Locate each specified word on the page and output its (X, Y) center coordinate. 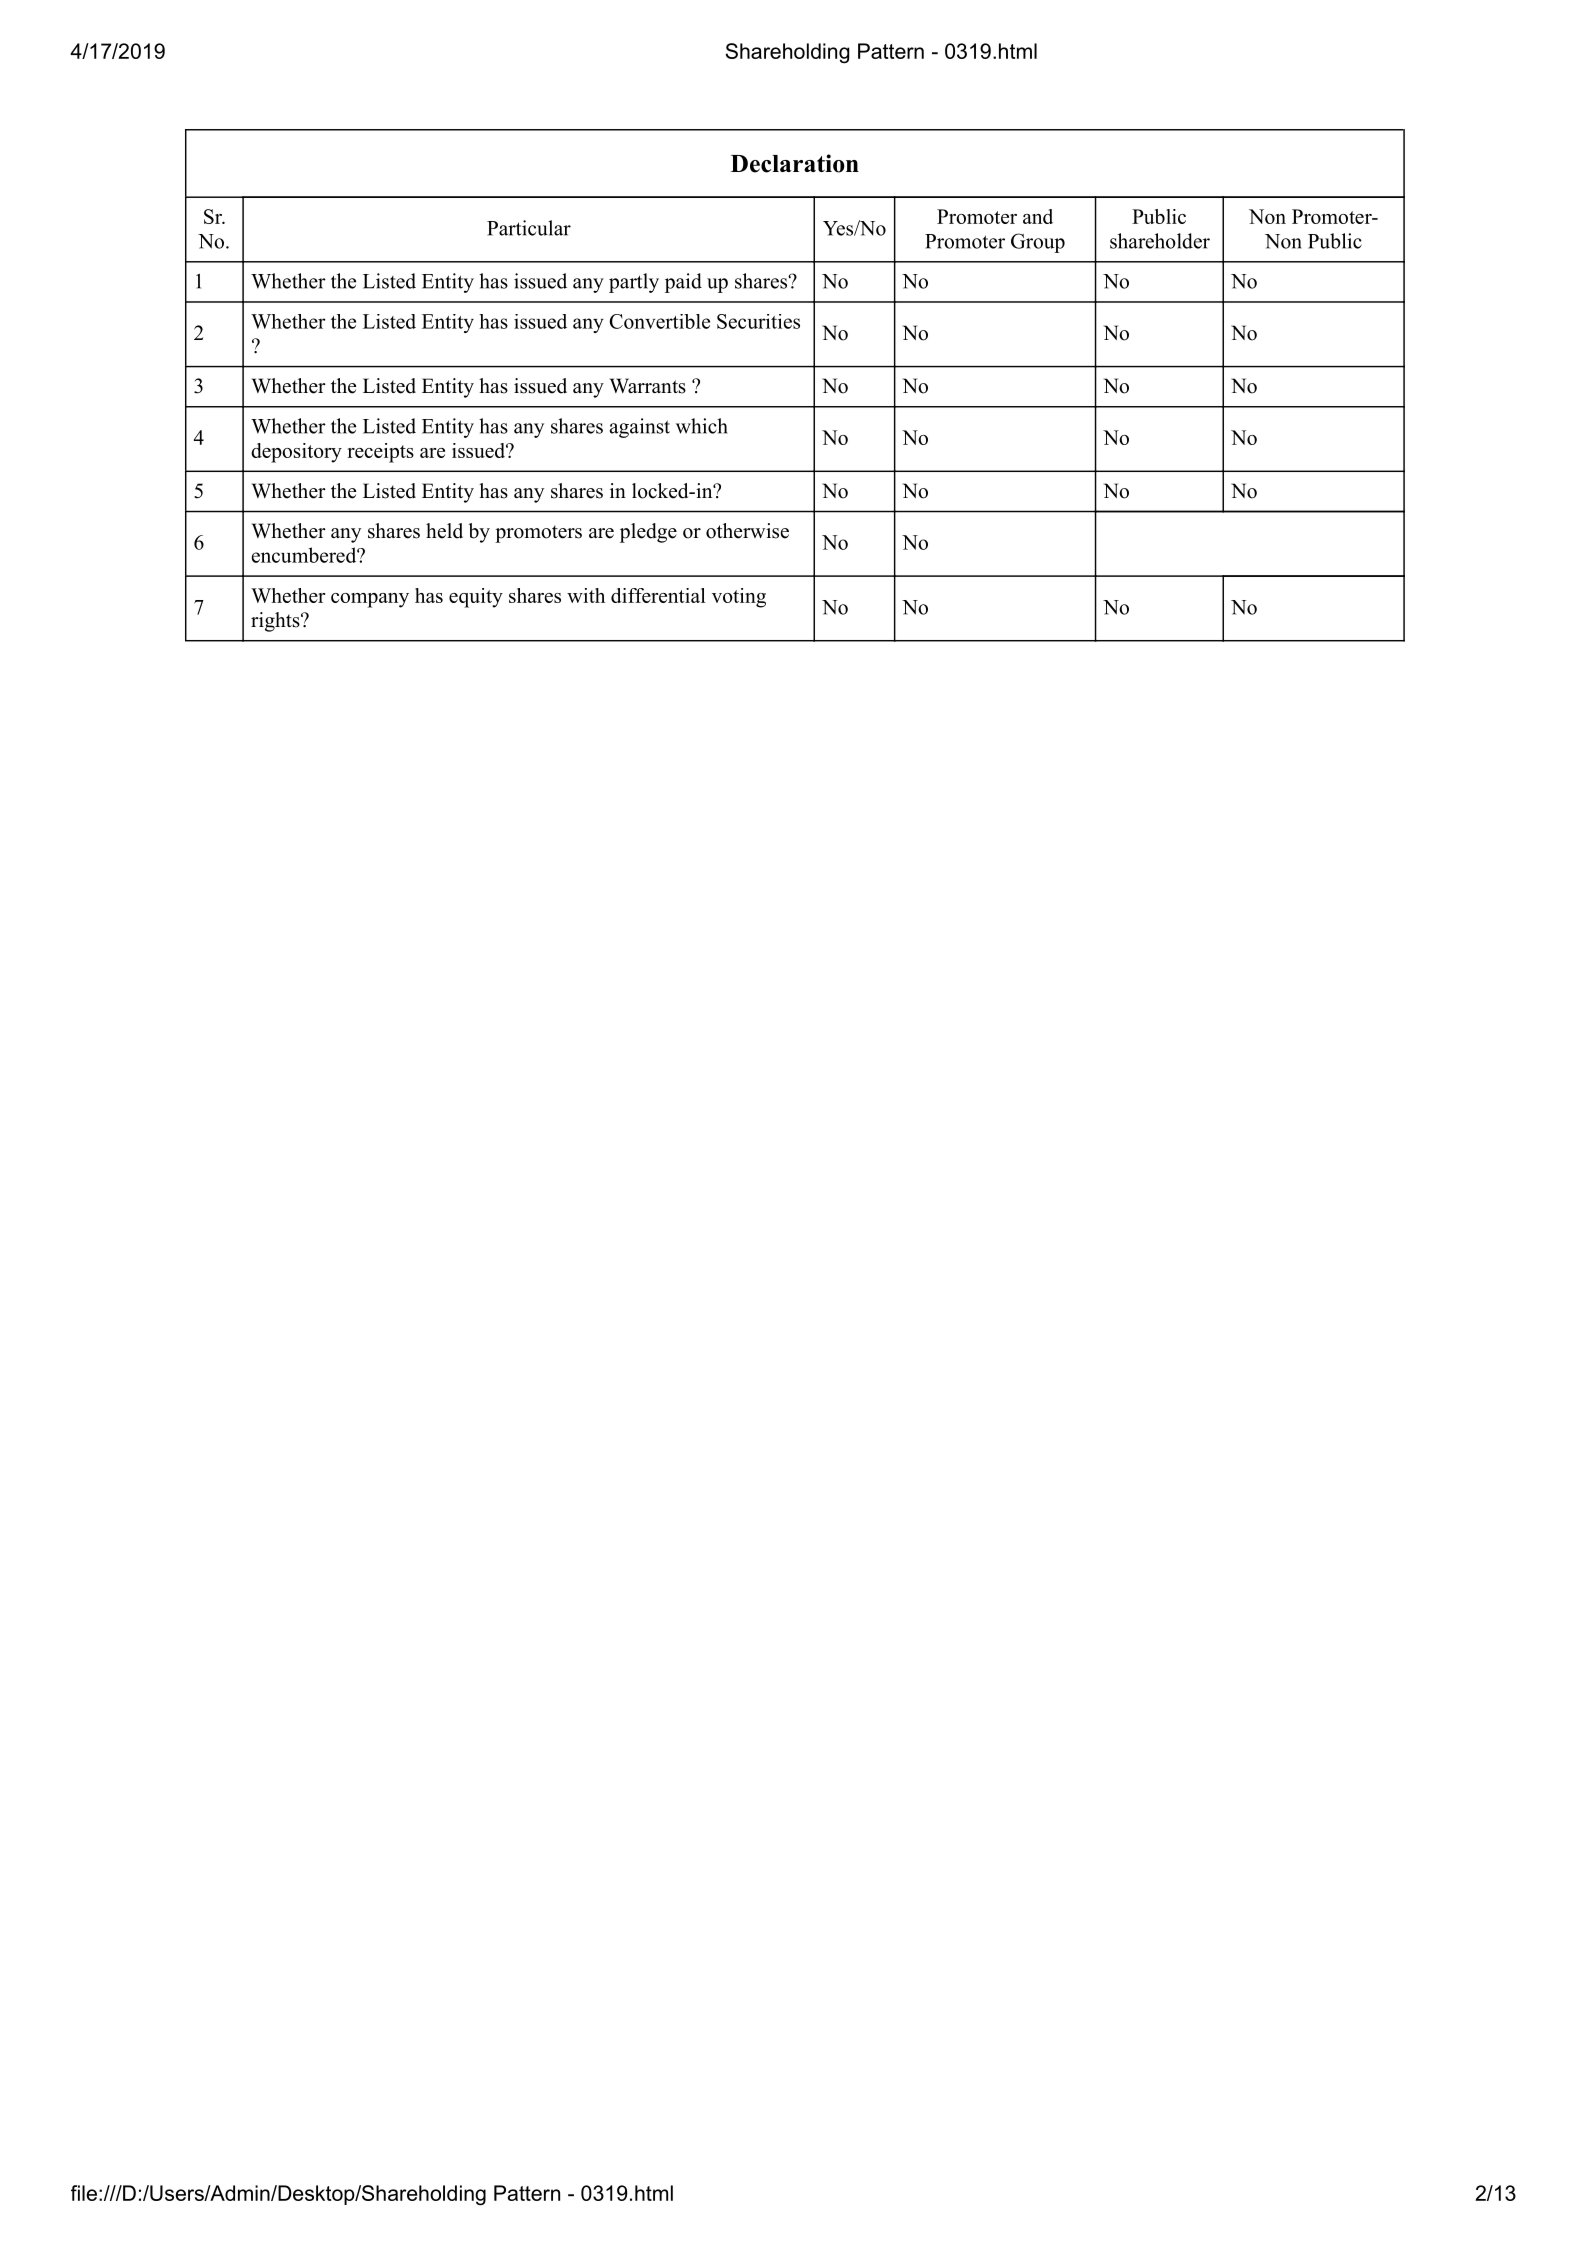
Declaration (795, 163)
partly (634, 283)
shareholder (1160, 241)
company (370, 600)
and (1038, 216)
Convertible (659, 321)
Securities (758, 321)
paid (683, 283)
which (702, 426)
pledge (648, 533)
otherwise (747, 531)
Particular (529, 228)
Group (1038, 243)
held (444, 531)
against (640, 428)
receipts (380, 453)
